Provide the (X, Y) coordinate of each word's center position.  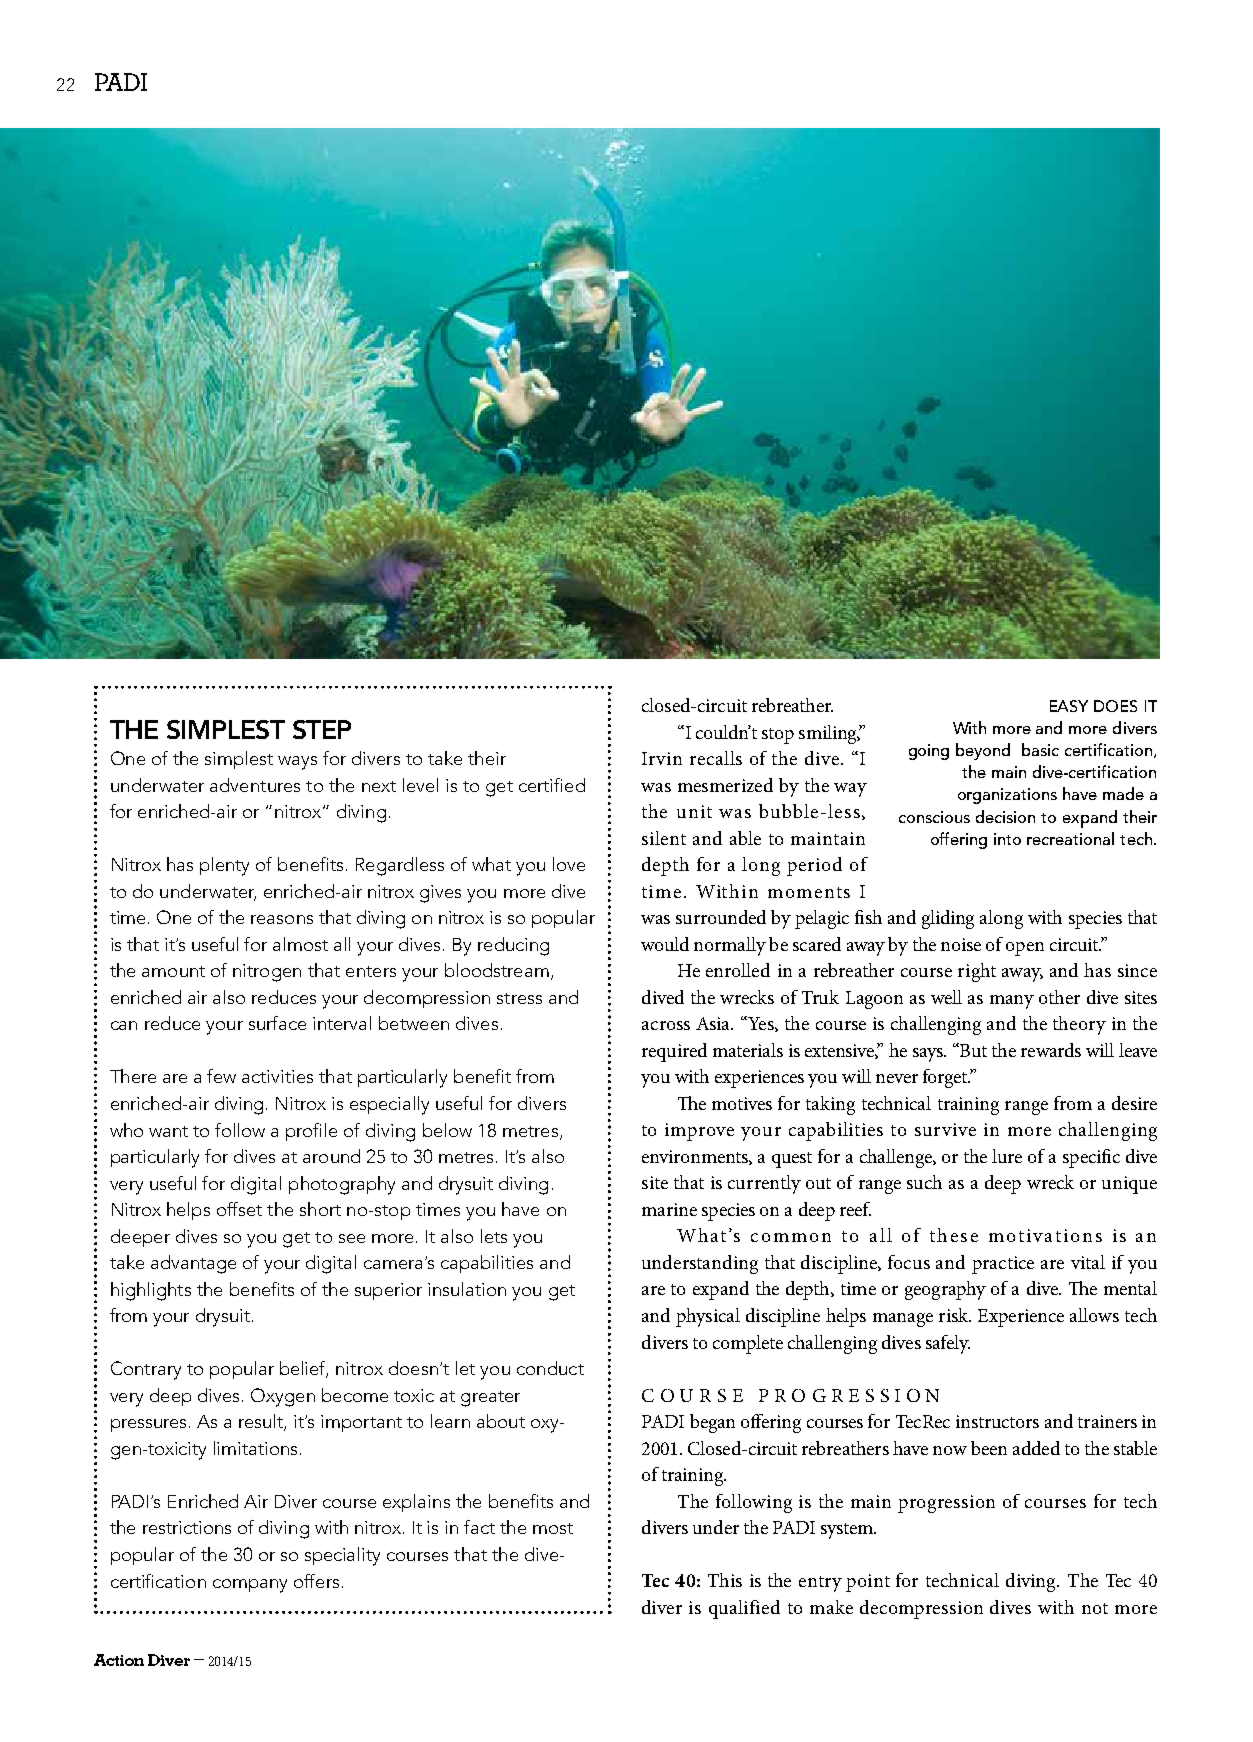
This (725, 1580)
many (1012, 1002)
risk (955, 1315)
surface (277, 1023)
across (666, 1025)
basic (1040, 749)
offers (316, 1581)
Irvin (662, 758)
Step (322, 729)
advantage (193, 1264)
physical (708, 1317)
